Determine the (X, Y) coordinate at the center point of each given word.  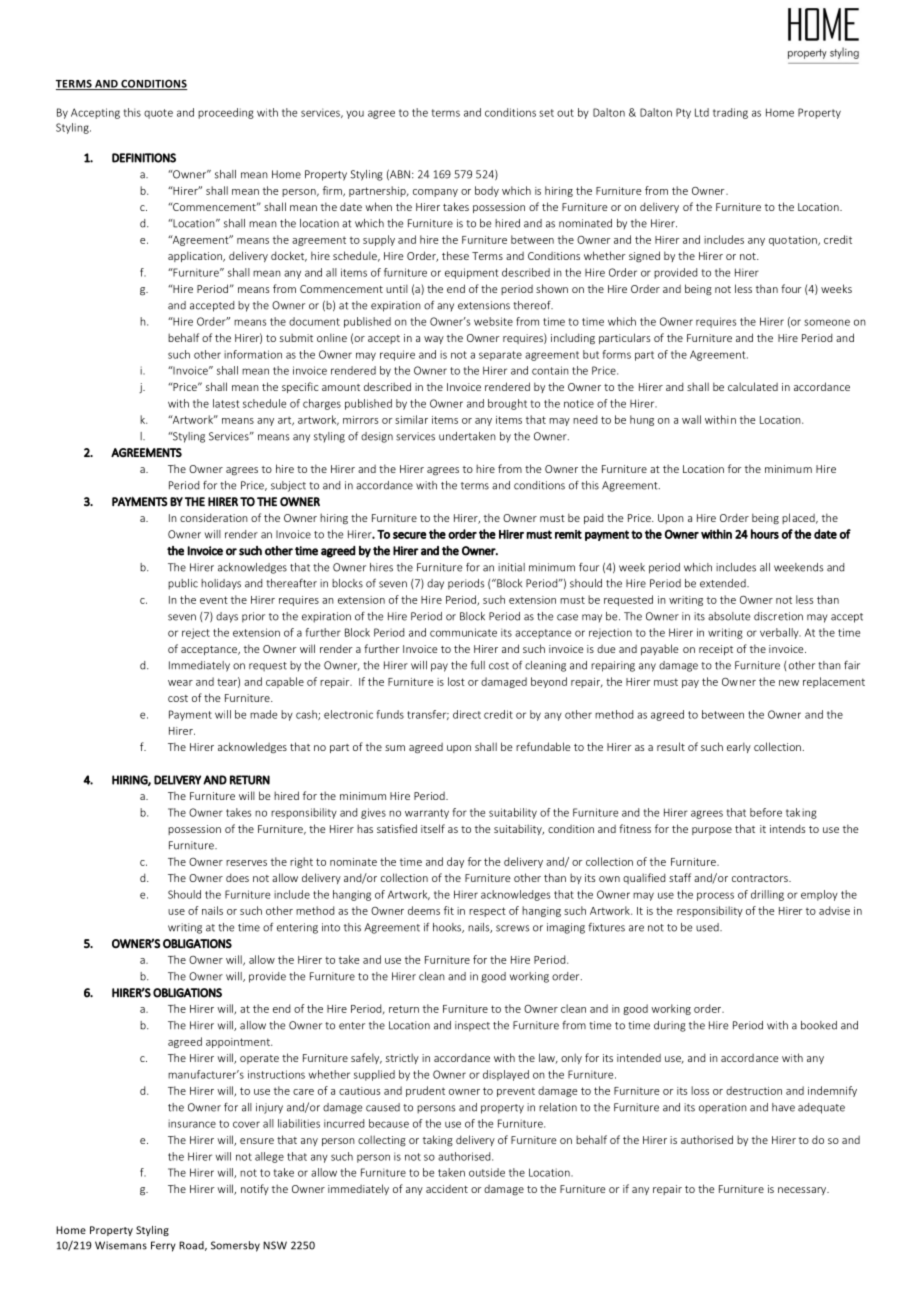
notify (255, 1189)
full (478, 665)
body (487, 191)
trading (730, 113)
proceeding (226, 113)
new (789, 683)
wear (180, 683)
